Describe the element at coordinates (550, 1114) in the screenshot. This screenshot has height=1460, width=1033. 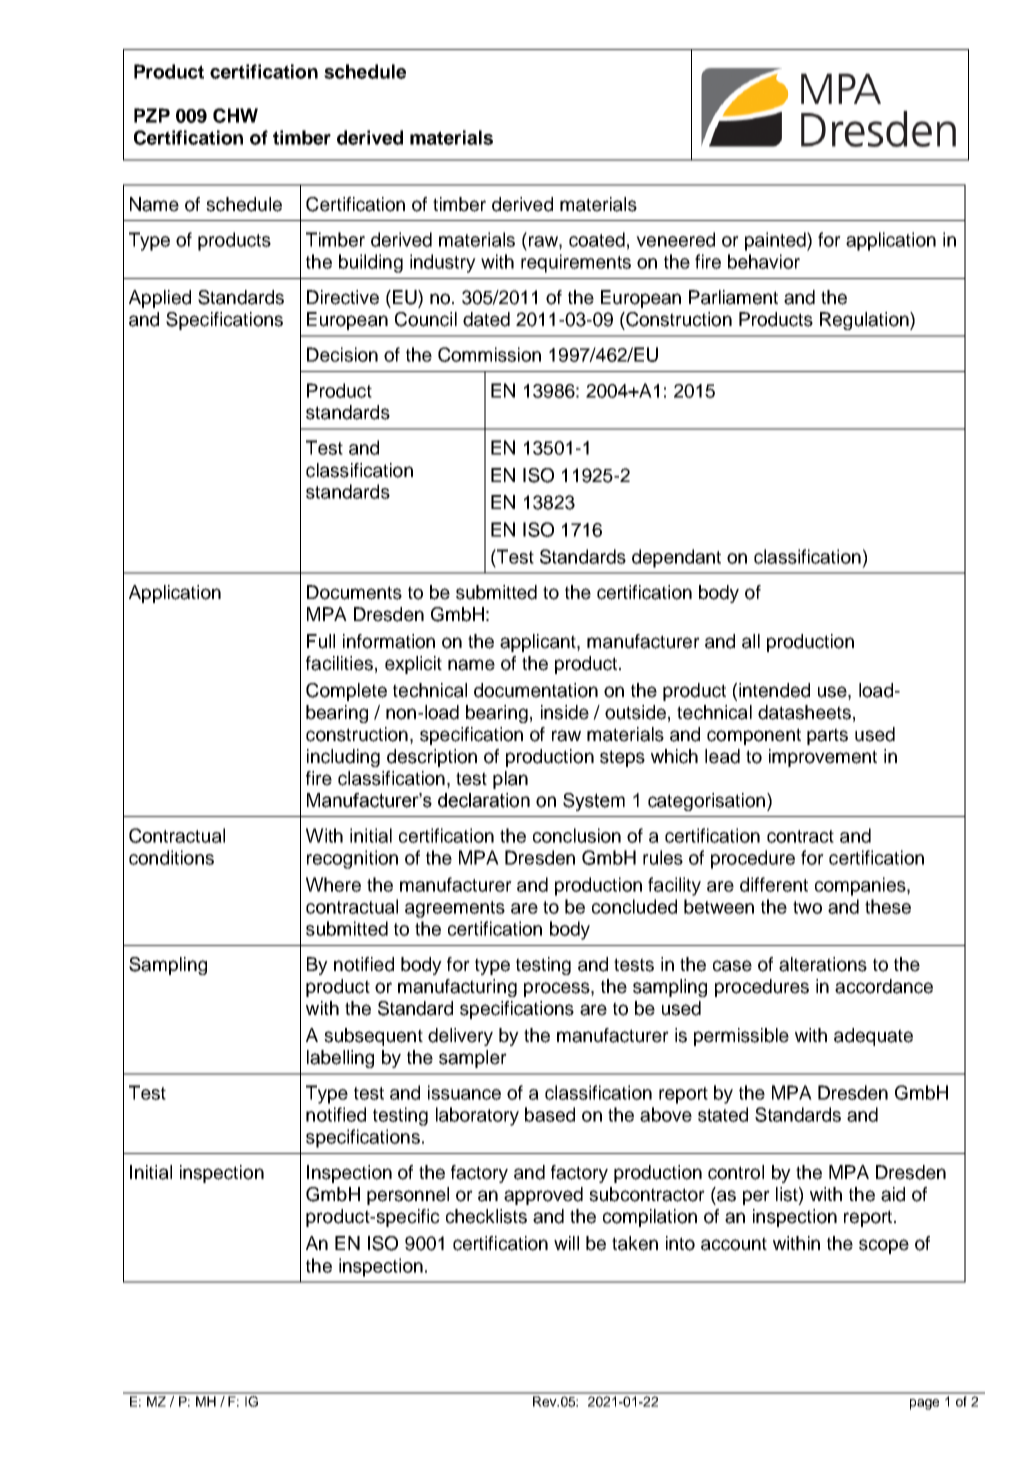
I see `based` at that location.
